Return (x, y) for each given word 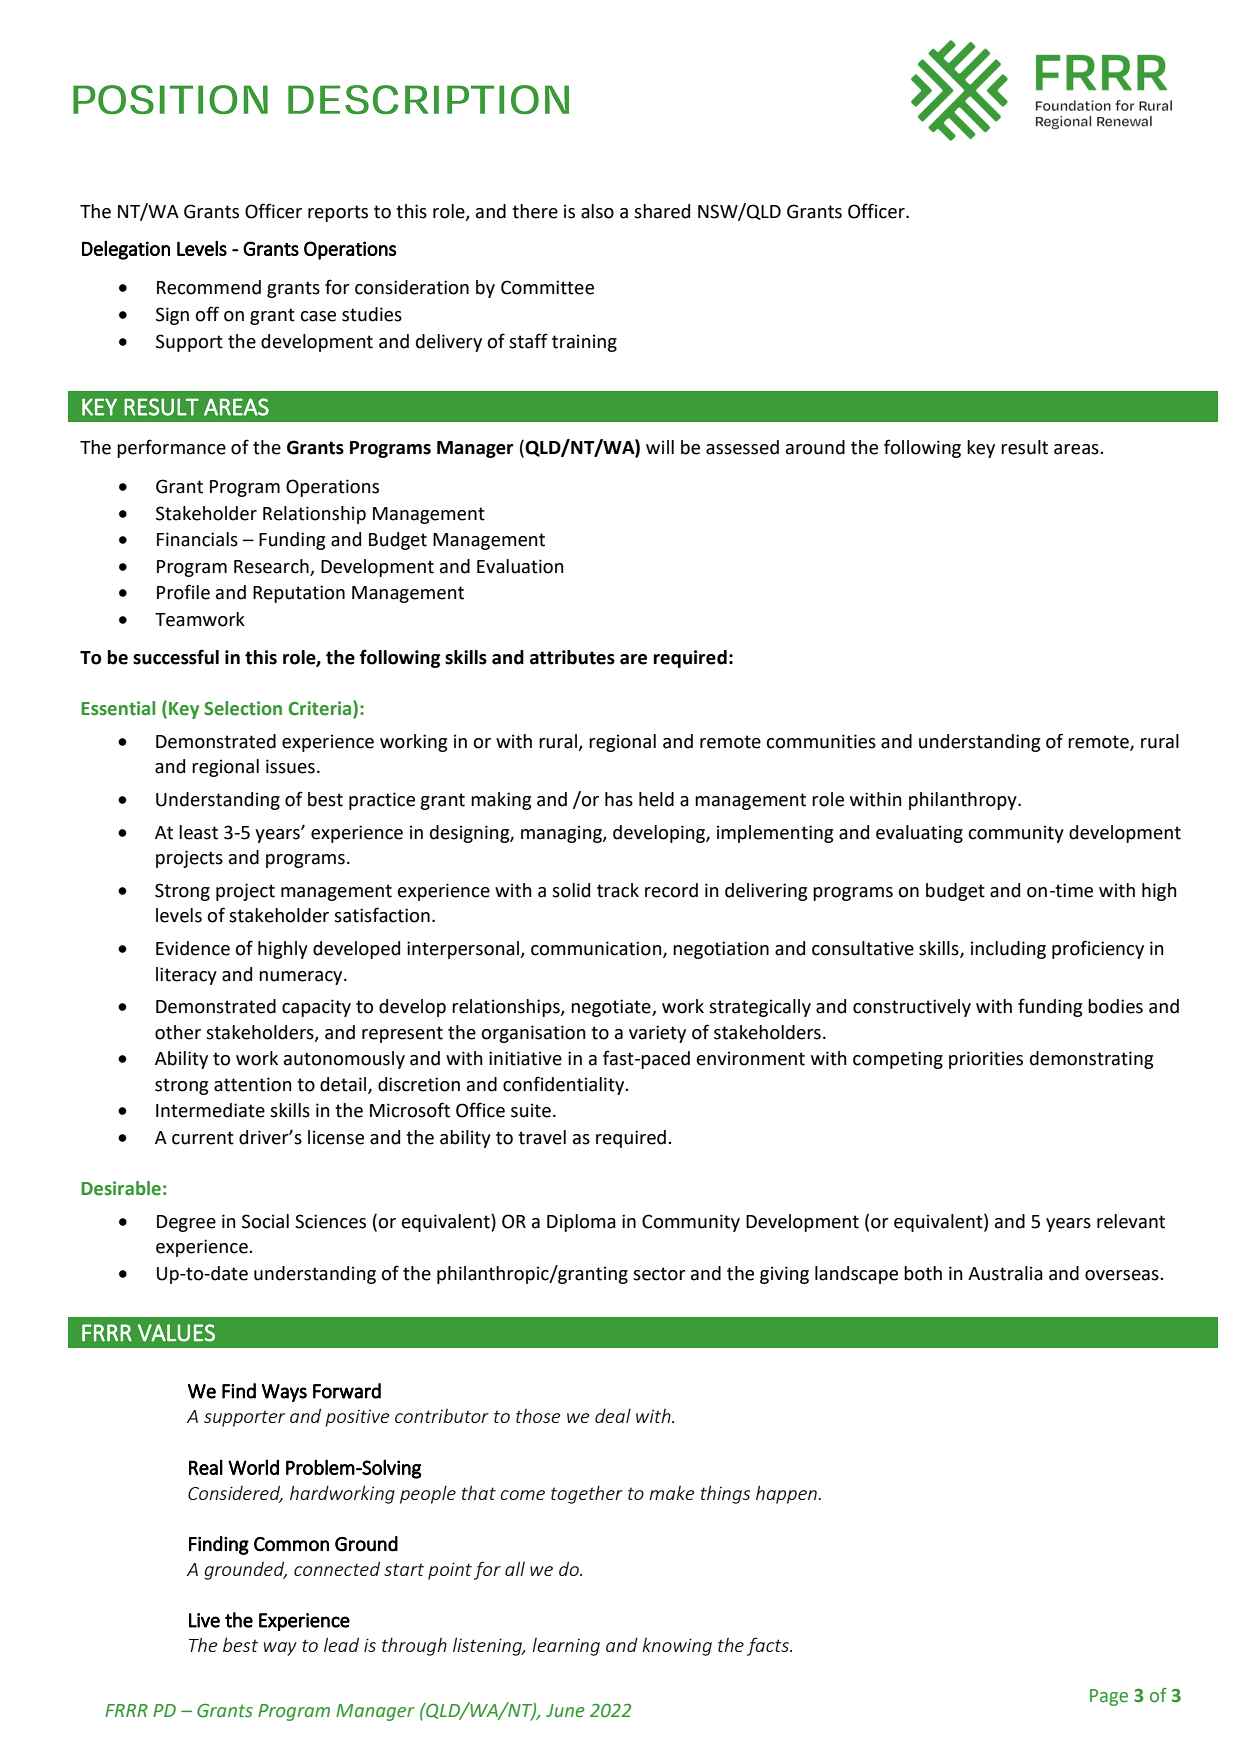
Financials (197, 539)
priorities (986, 1060)
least (198, 832)
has (619, 799)
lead (341, 1644)
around (815, 447)
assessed (742, 447)
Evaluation (520, 566)
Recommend (209, 287)
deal (613, 1415)
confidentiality (565, 1085)
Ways (284, 1393)
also (597, 211)
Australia (1005, 1273)
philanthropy (964, 801)
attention (253, 1084)
